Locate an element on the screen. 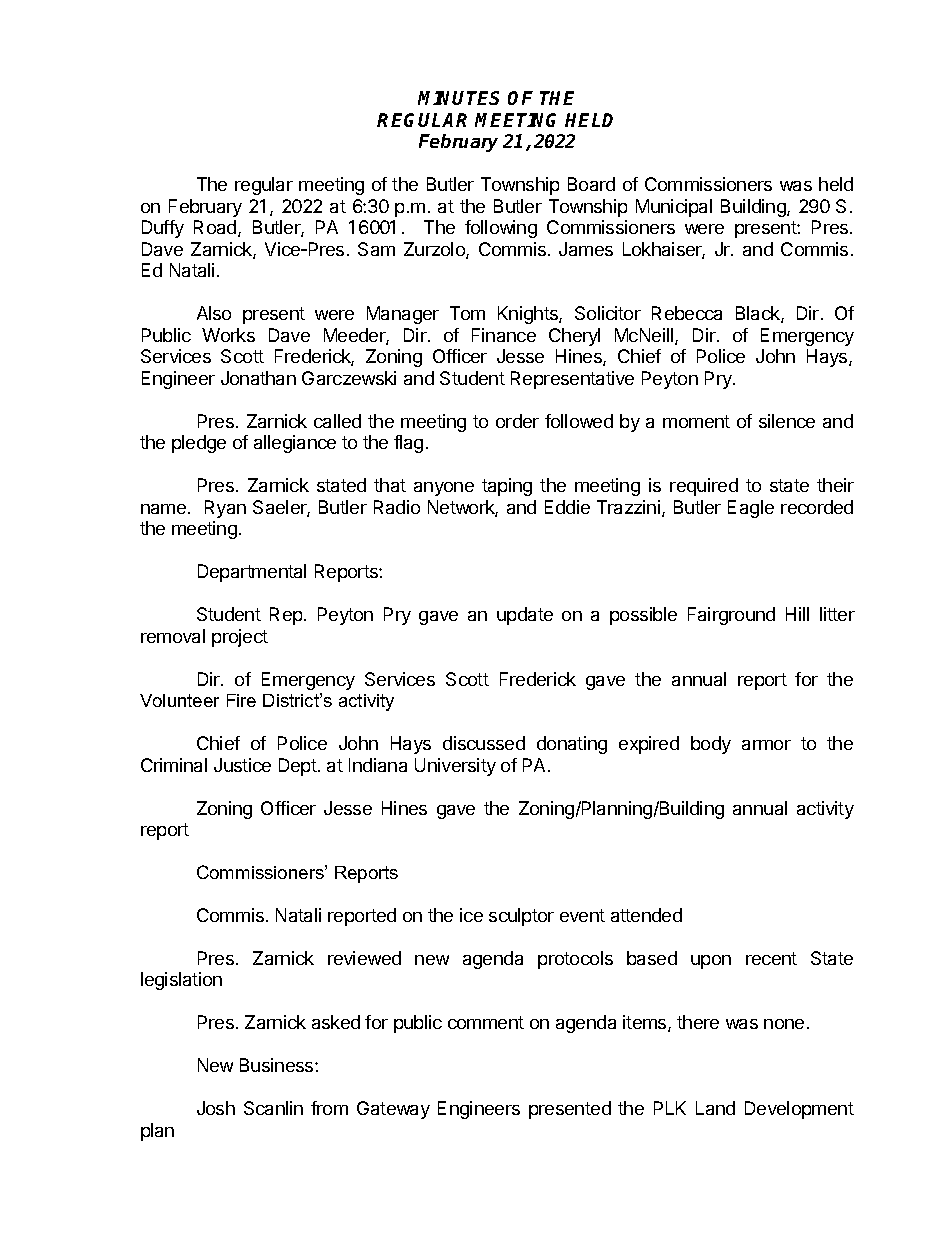 This screenshot has height=1233, width=952. Road is located at coordinates (216, 228).
